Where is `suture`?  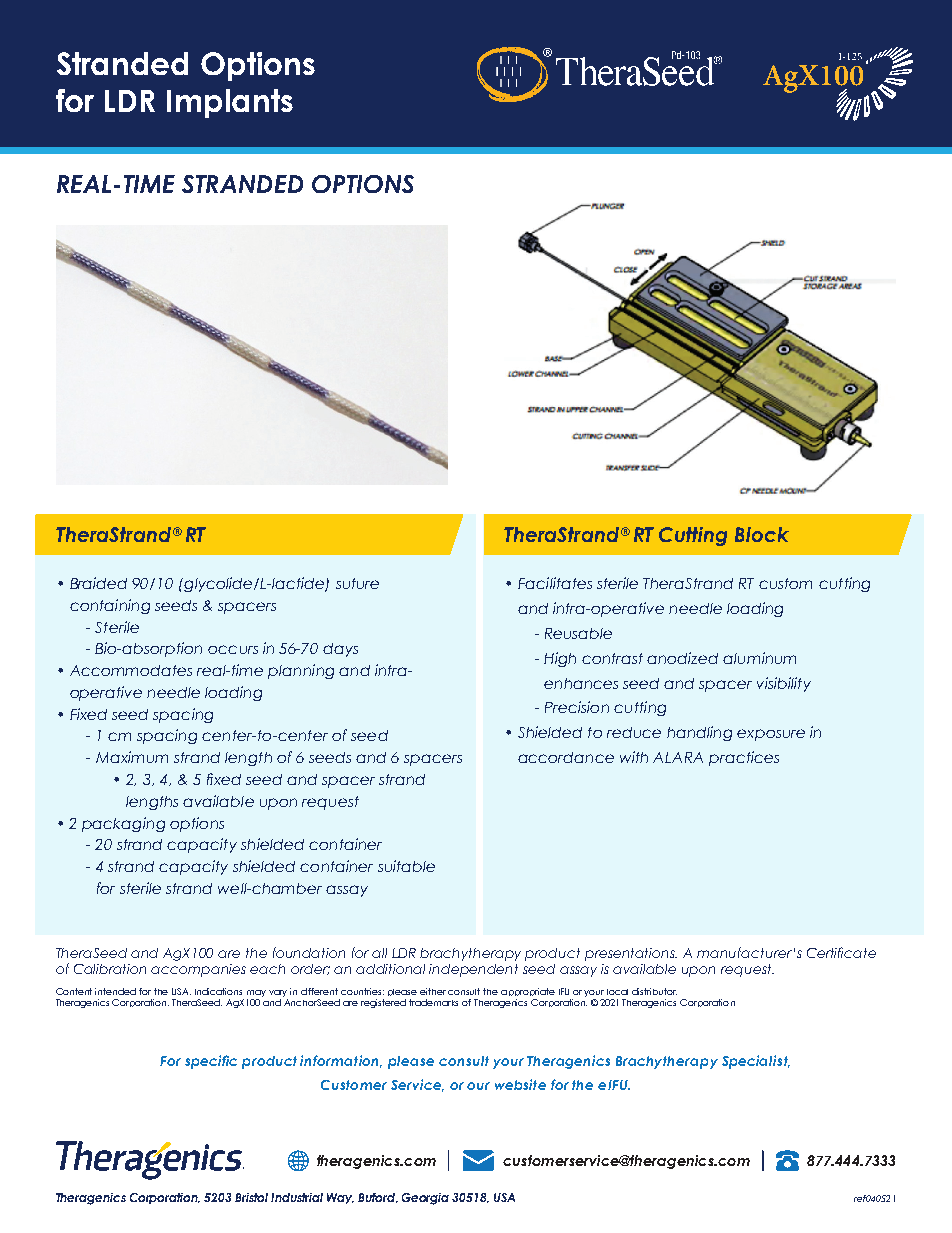 suture is located at coordinates (357, 583).
